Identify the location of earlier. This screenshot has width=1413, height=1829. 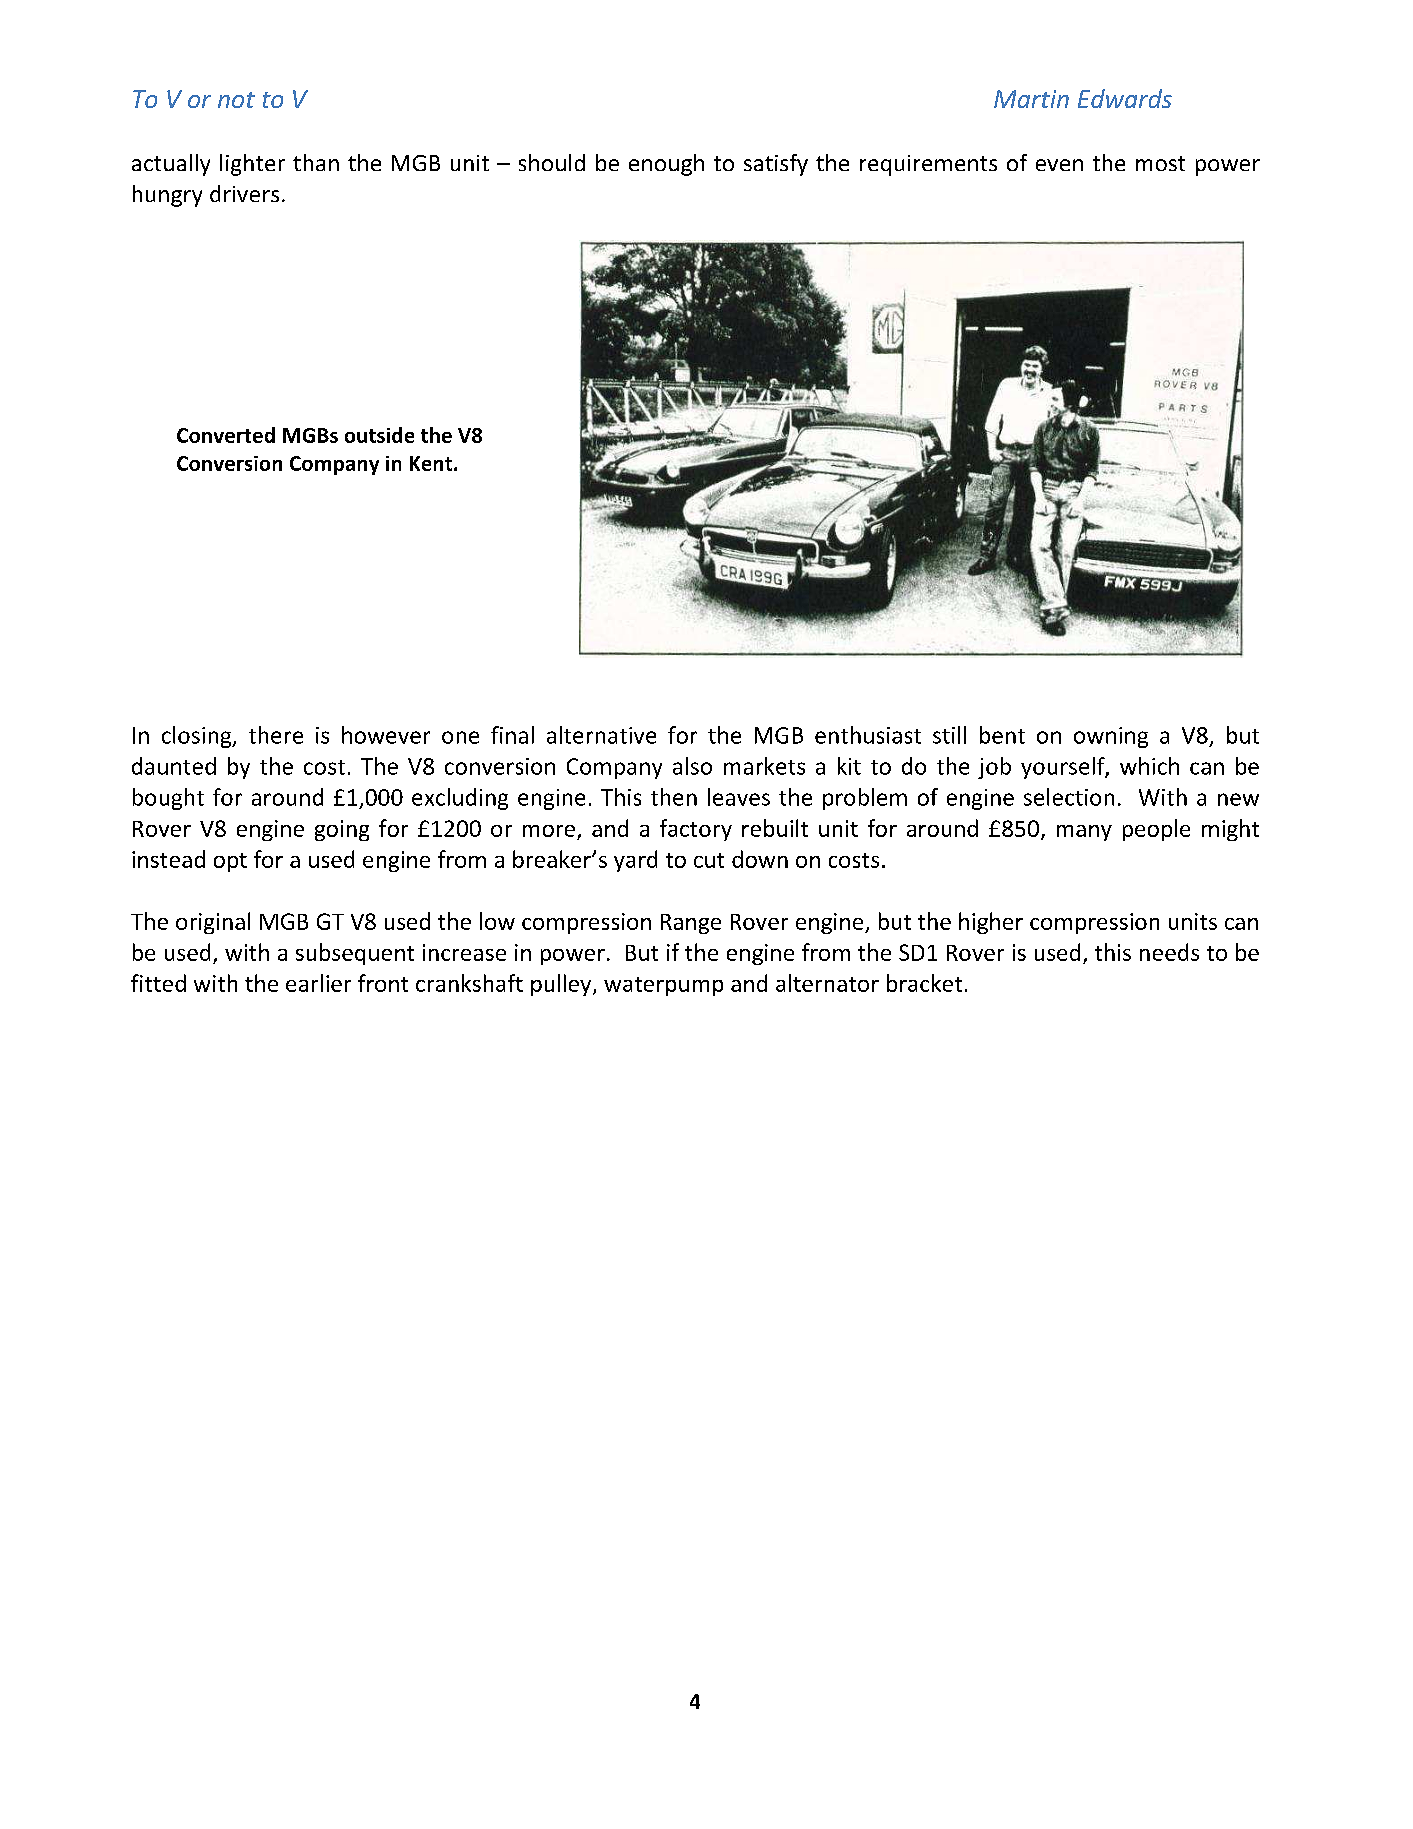
(318, 983).
